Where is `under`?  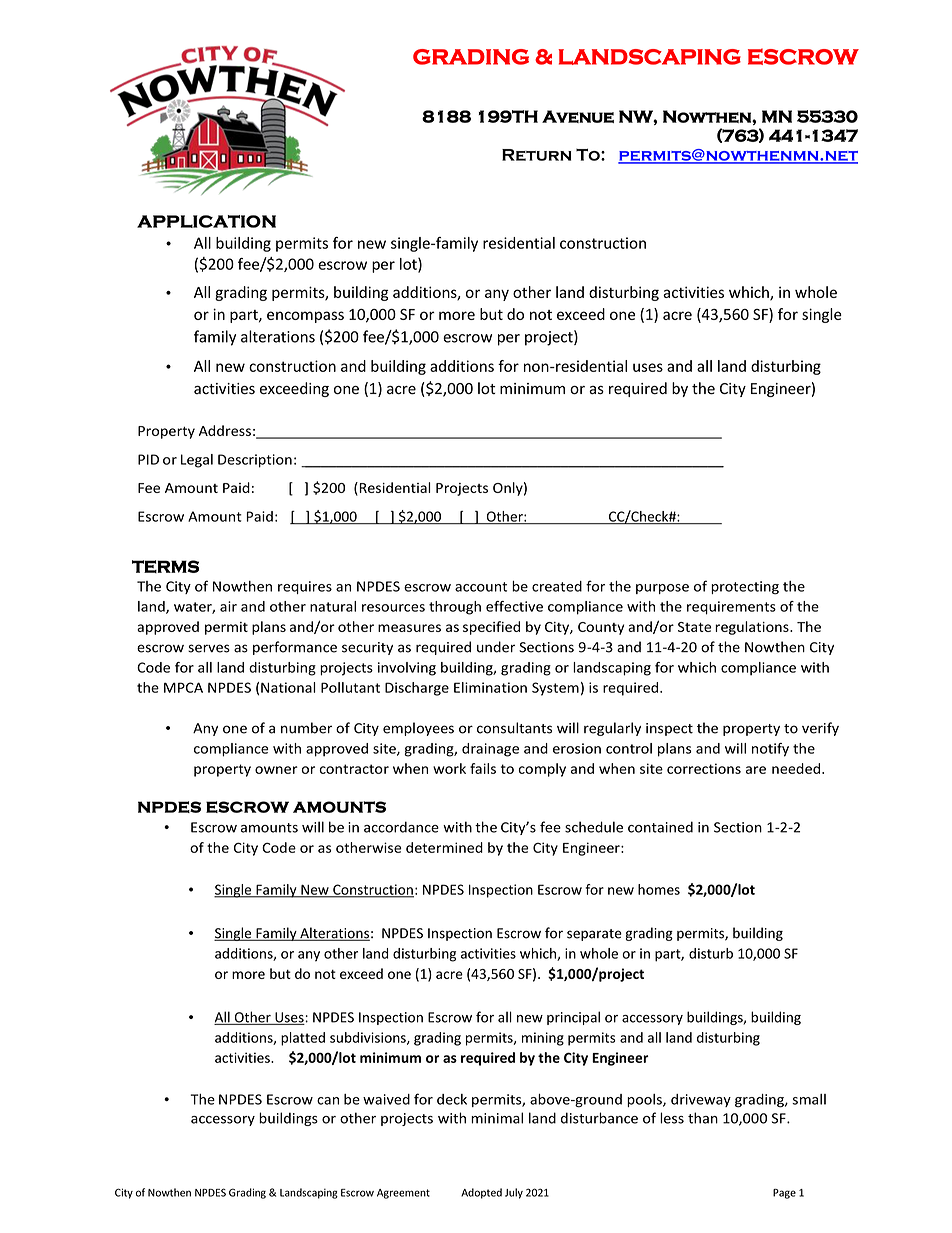
under is located at coordinates (496, 647).
